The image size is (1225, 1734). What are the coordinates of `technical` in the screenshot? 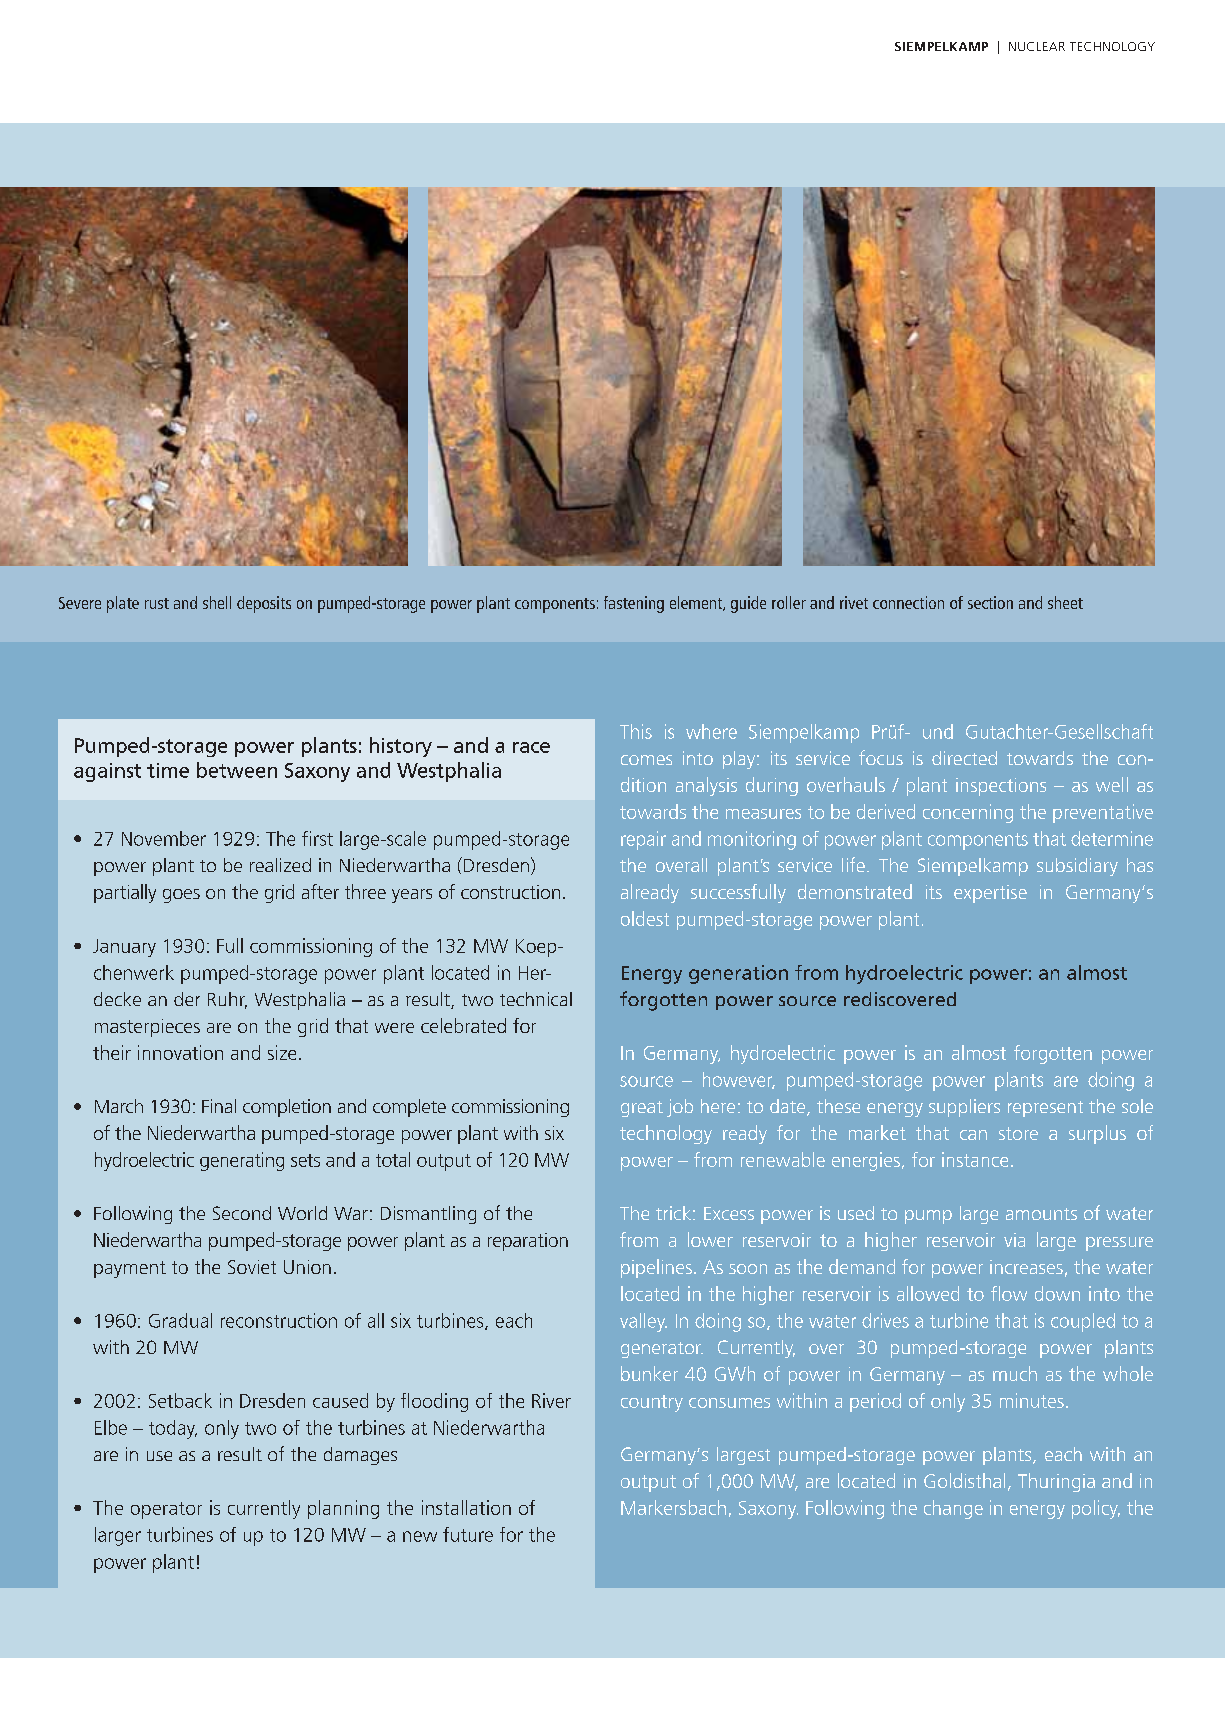 It's located at (536, 999).
